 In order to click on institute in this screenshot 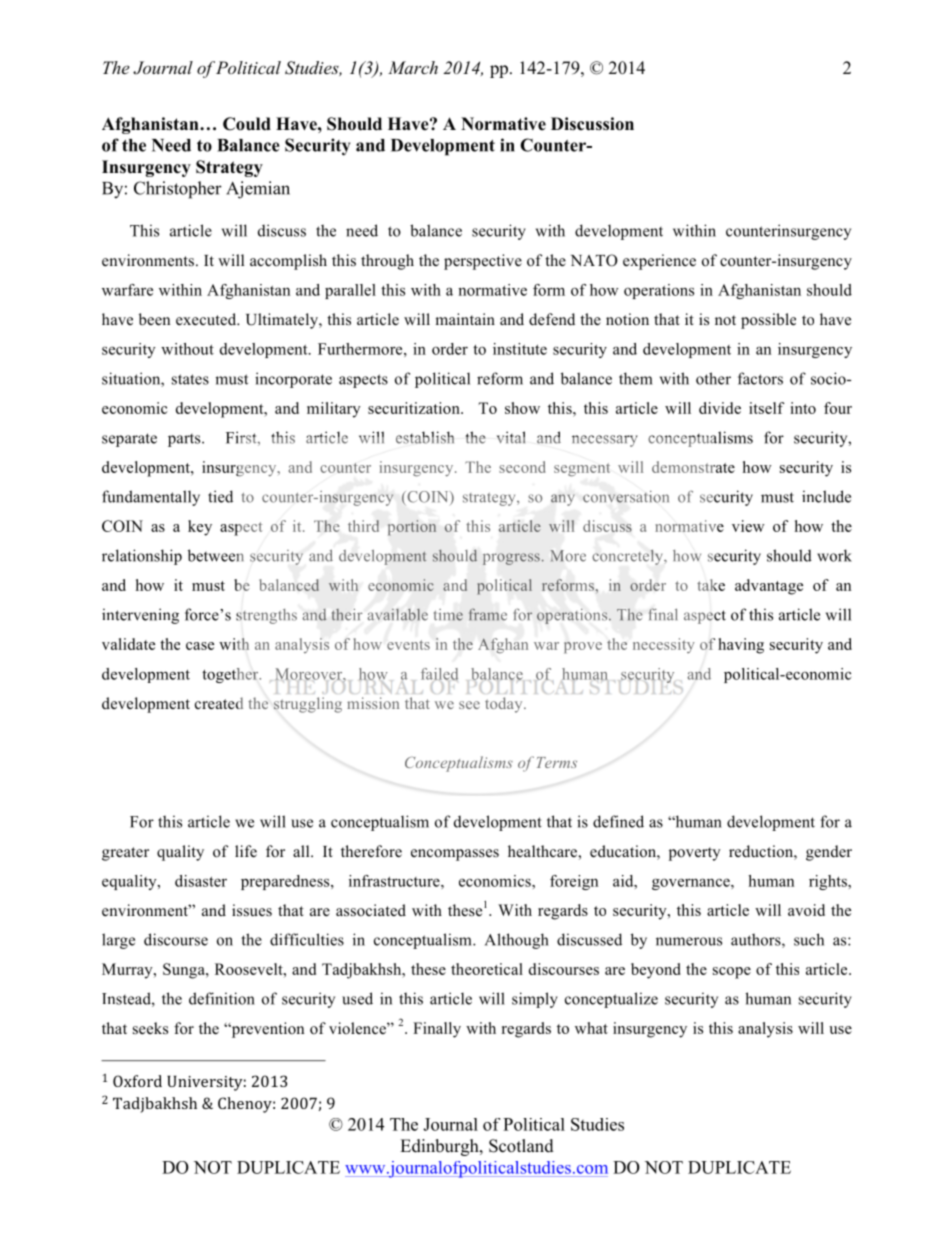, I will do `click(520, 349)`.
